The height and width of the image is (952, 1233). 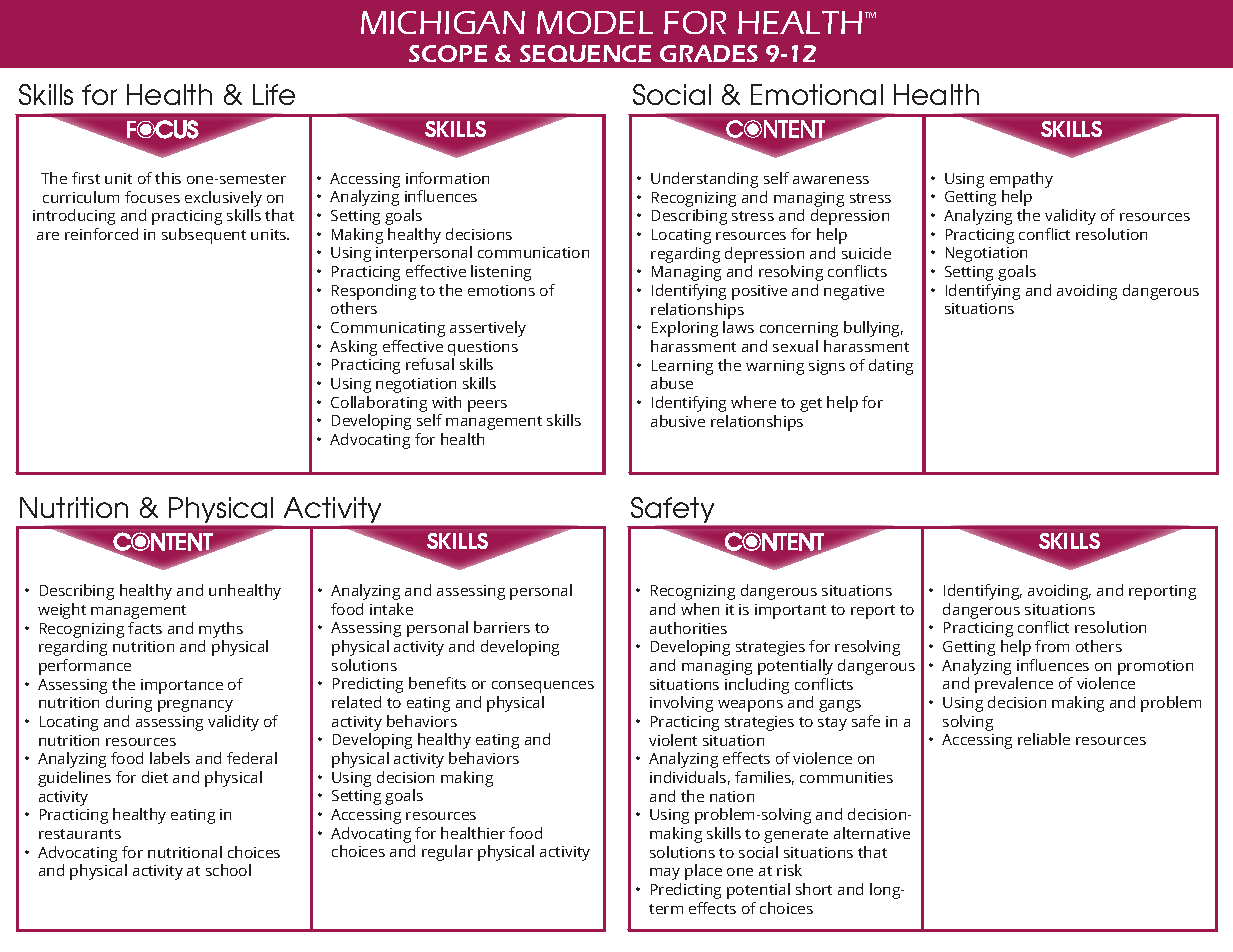 I want to click on Emotional, so click(x=817, y=94).
